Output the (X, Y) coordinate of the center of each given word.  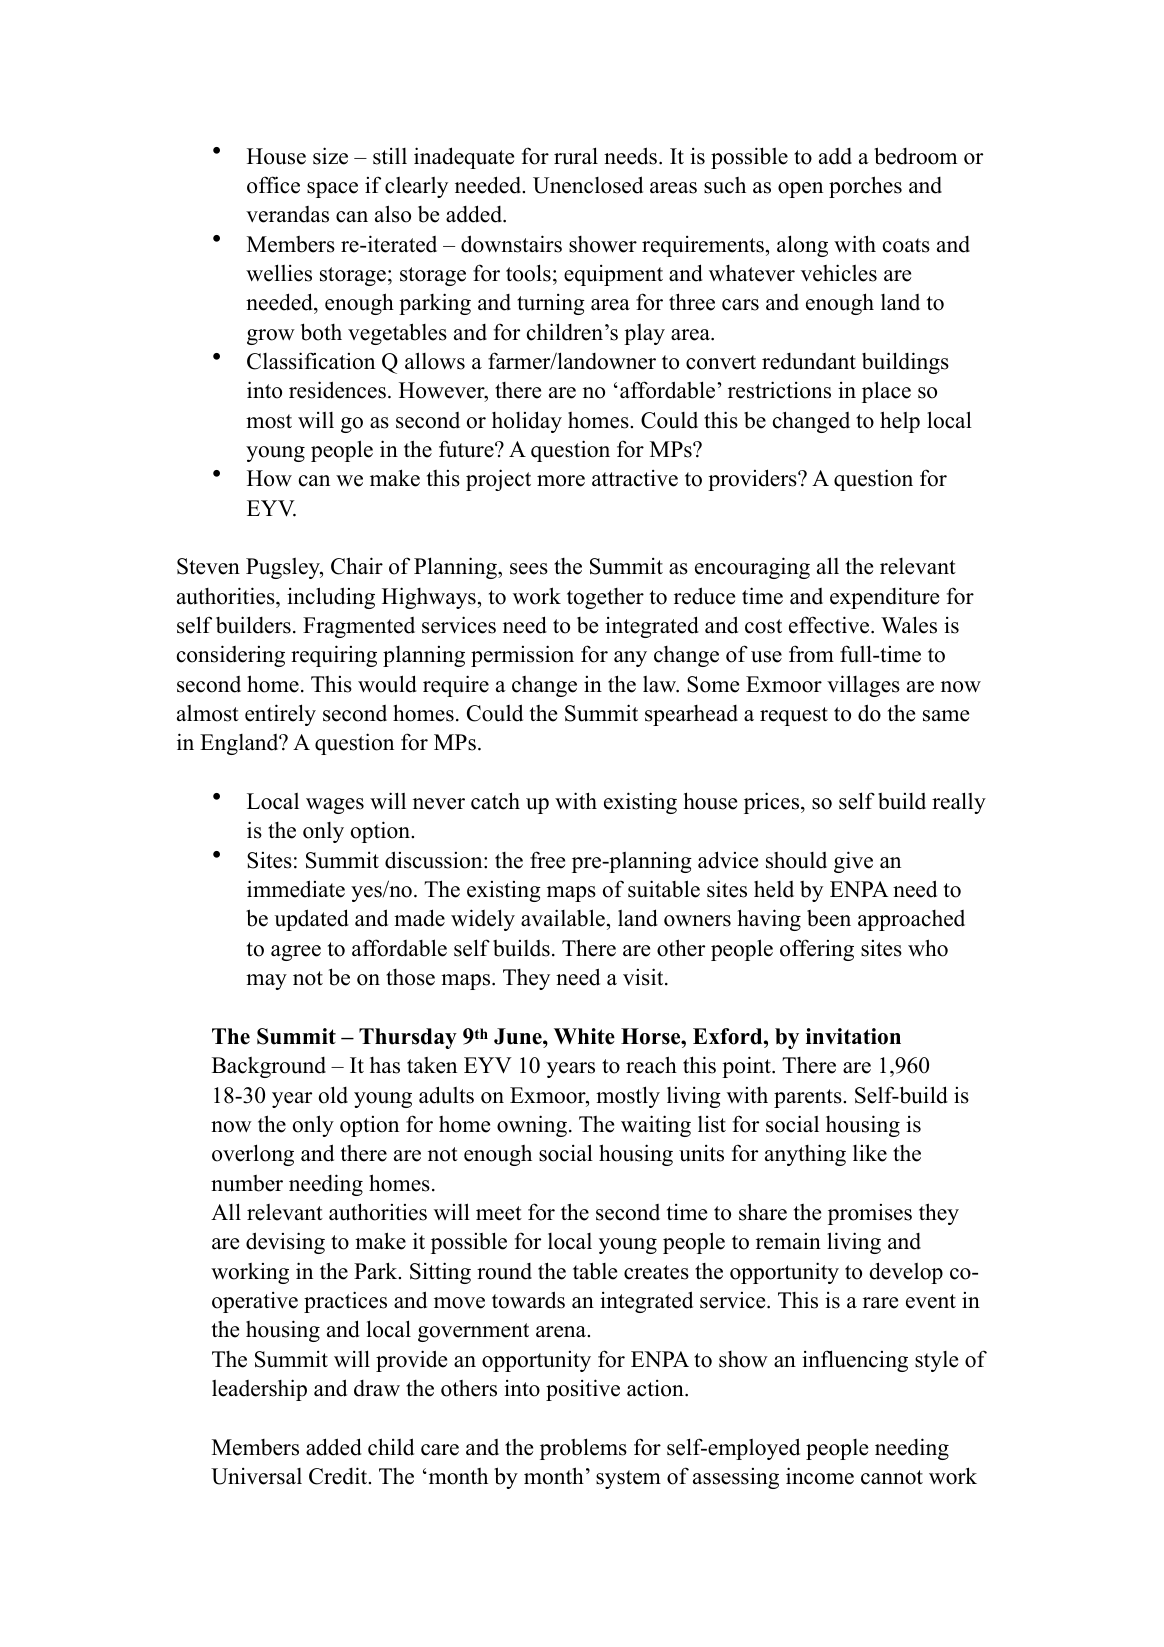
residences (337, 390)
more (561, 481)
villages (863, 686)
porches (865, 187)
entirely (280, 715)
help (900, 422)
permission (522, 656)
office (273, 185)
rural (576, 156)
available (563, 918)
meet (499, 1213)
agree (296, 953)
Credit (339, 1476)
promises (870, 1214)
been (829, 918)
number (247, 1183)
